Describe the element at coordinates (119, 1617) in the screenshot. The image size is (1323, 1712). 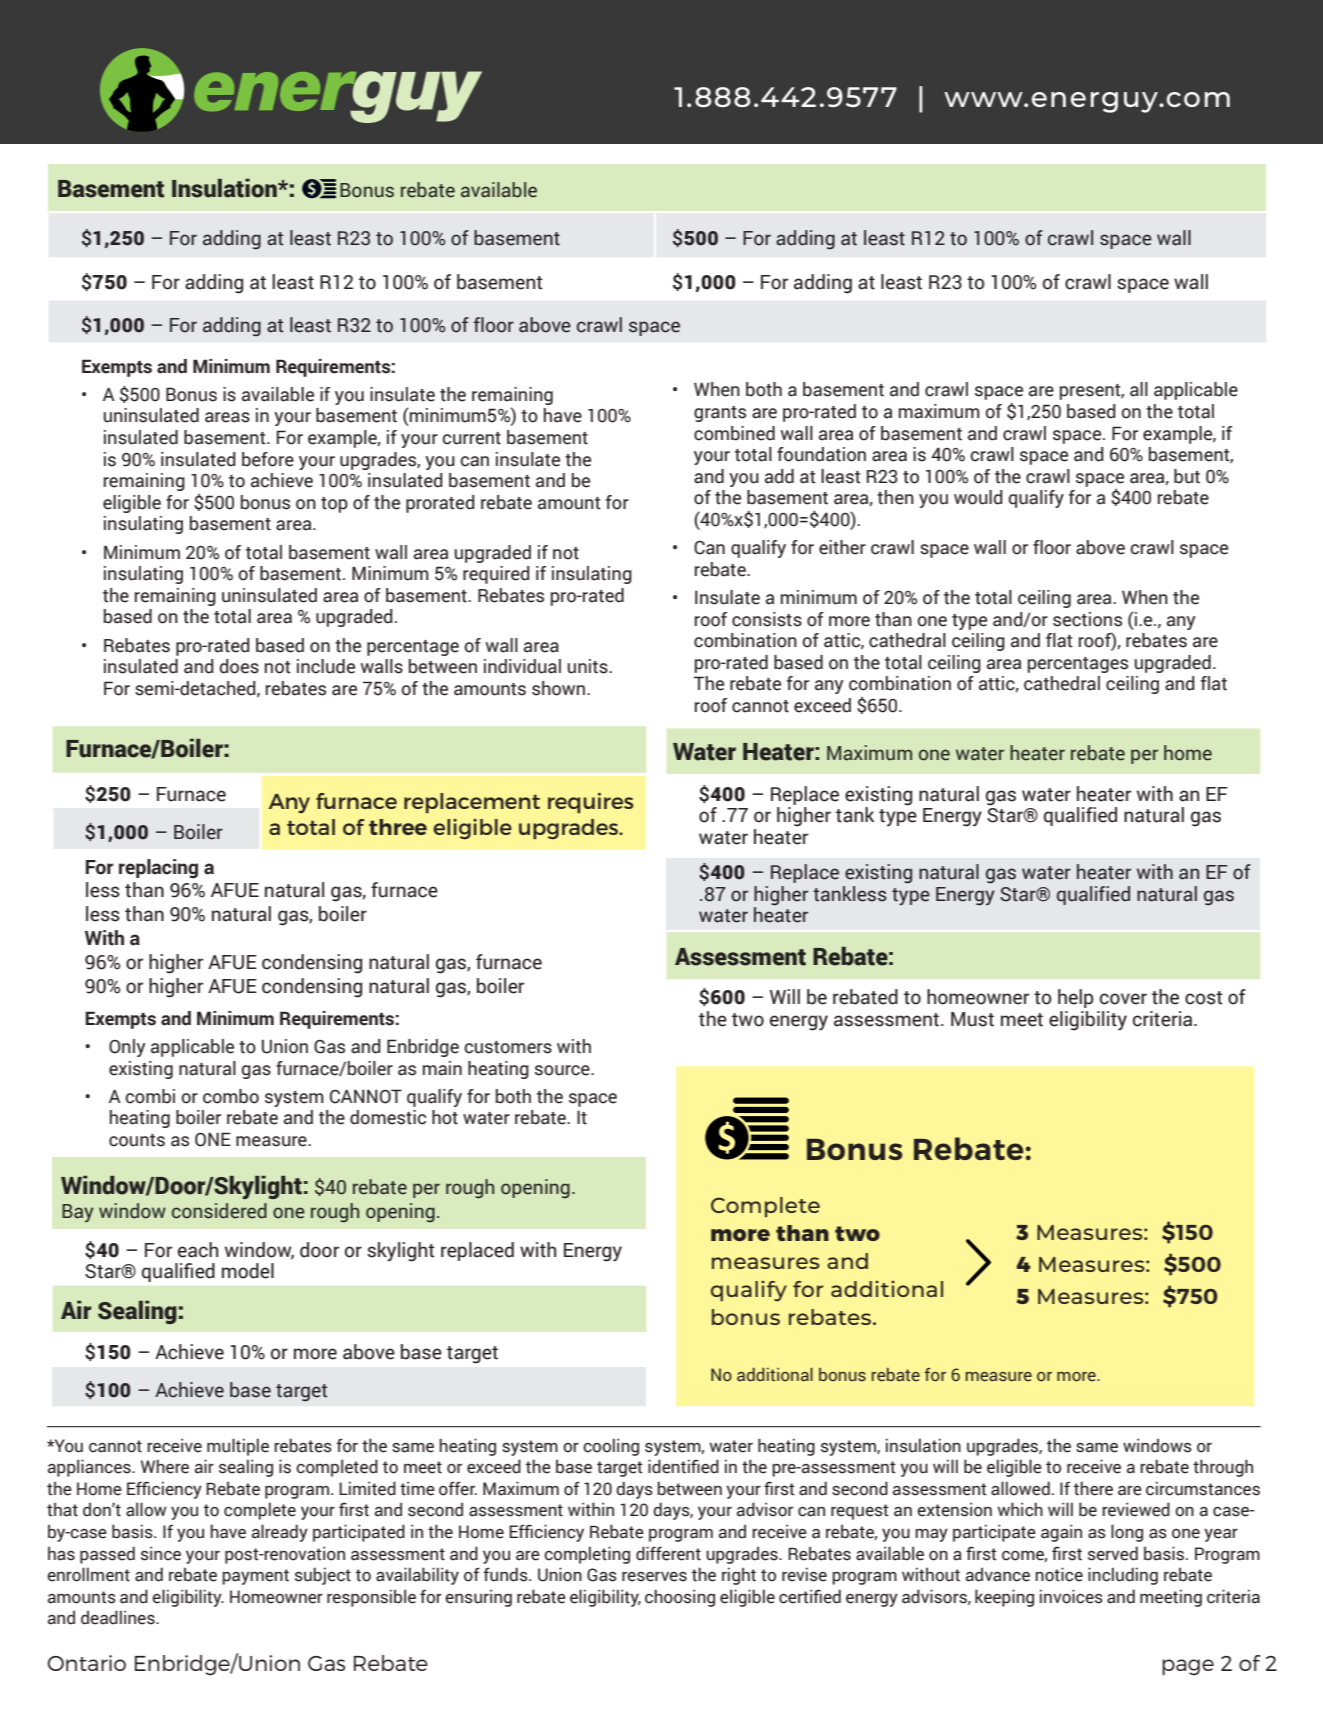
I see `deadlines` at that location.
